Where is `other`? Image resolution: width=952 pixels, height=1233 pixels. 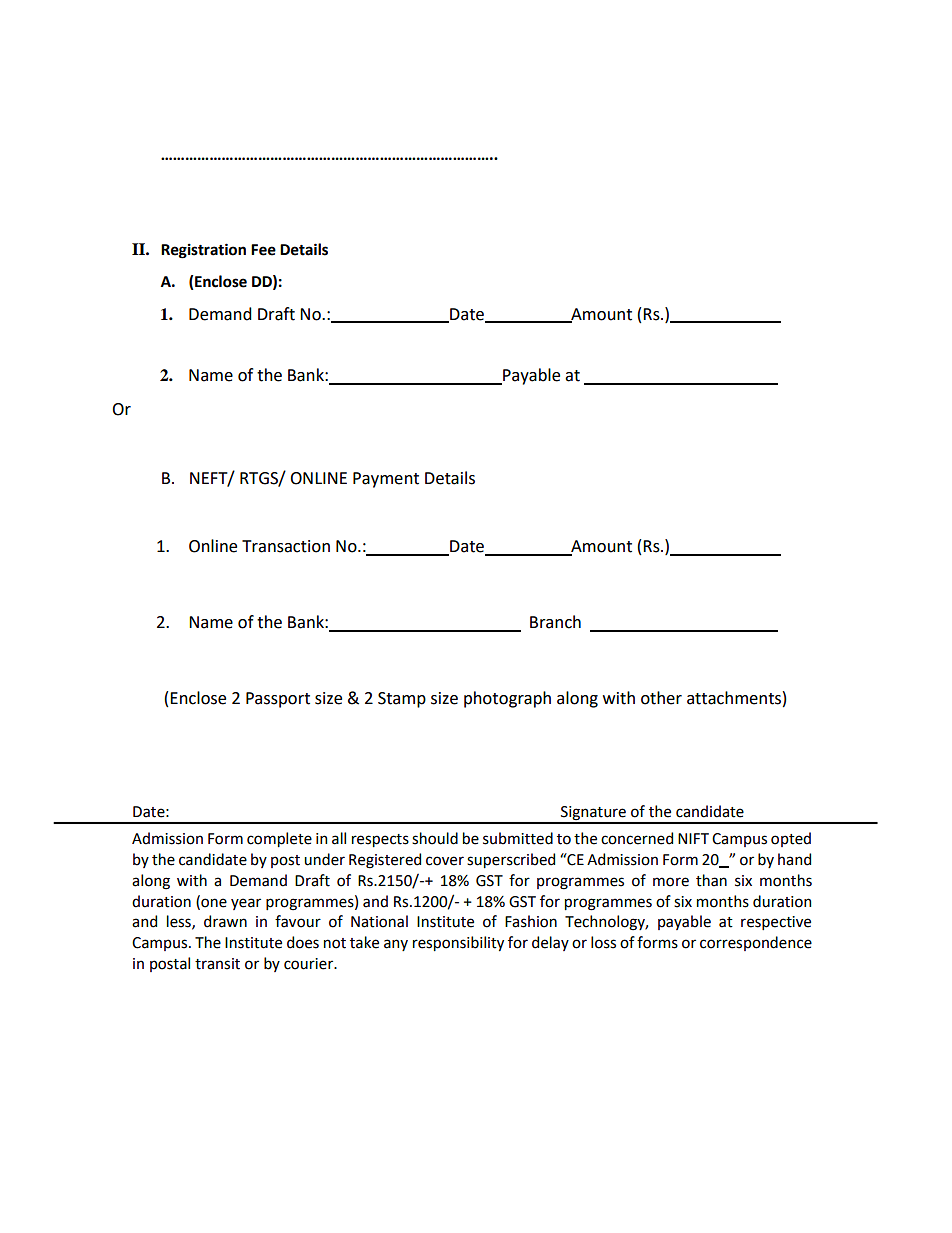
other is located at coordinates (661, 698).
